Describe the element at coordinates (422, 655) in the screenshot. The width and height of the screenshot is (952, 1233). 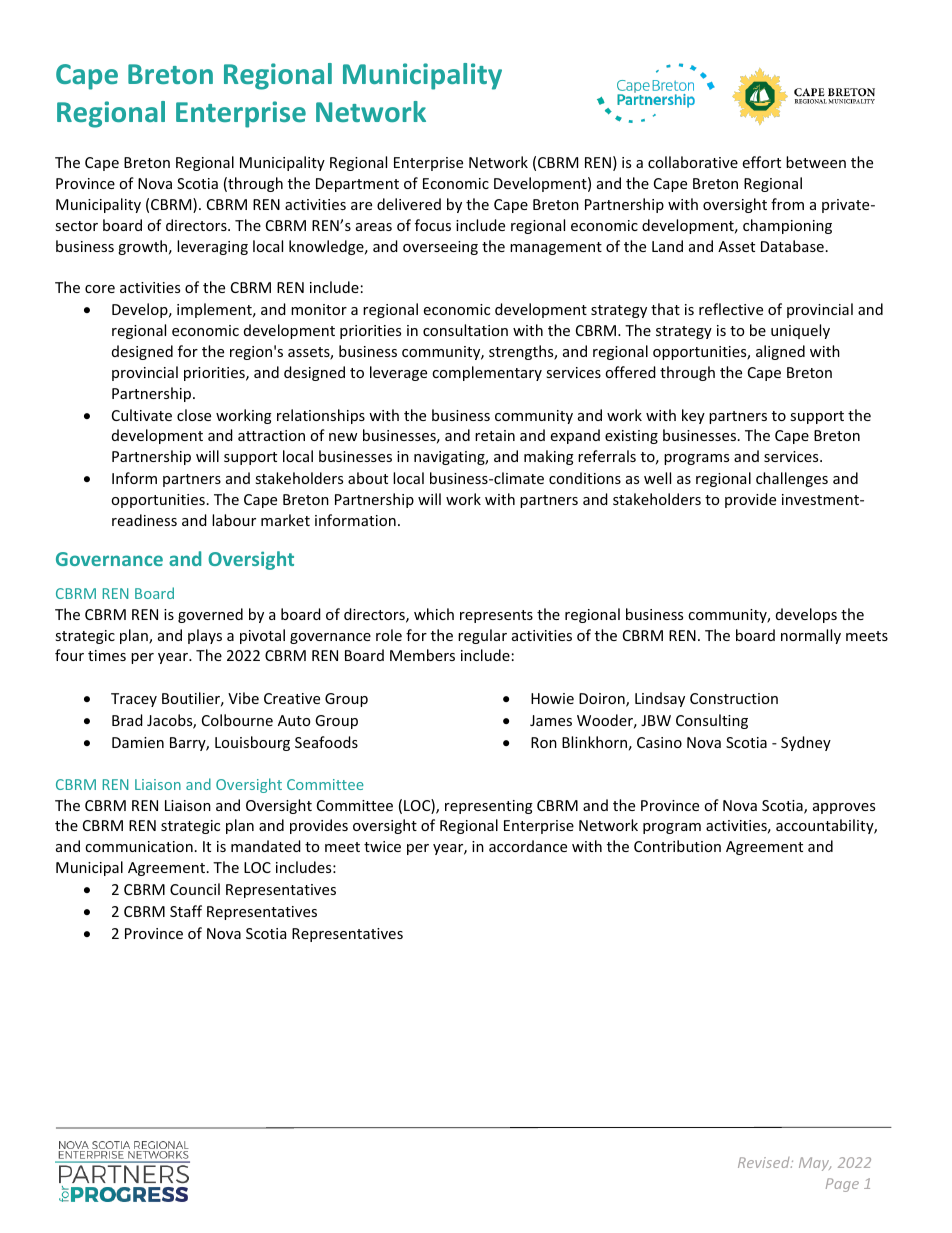
I see `Members` at that location.
